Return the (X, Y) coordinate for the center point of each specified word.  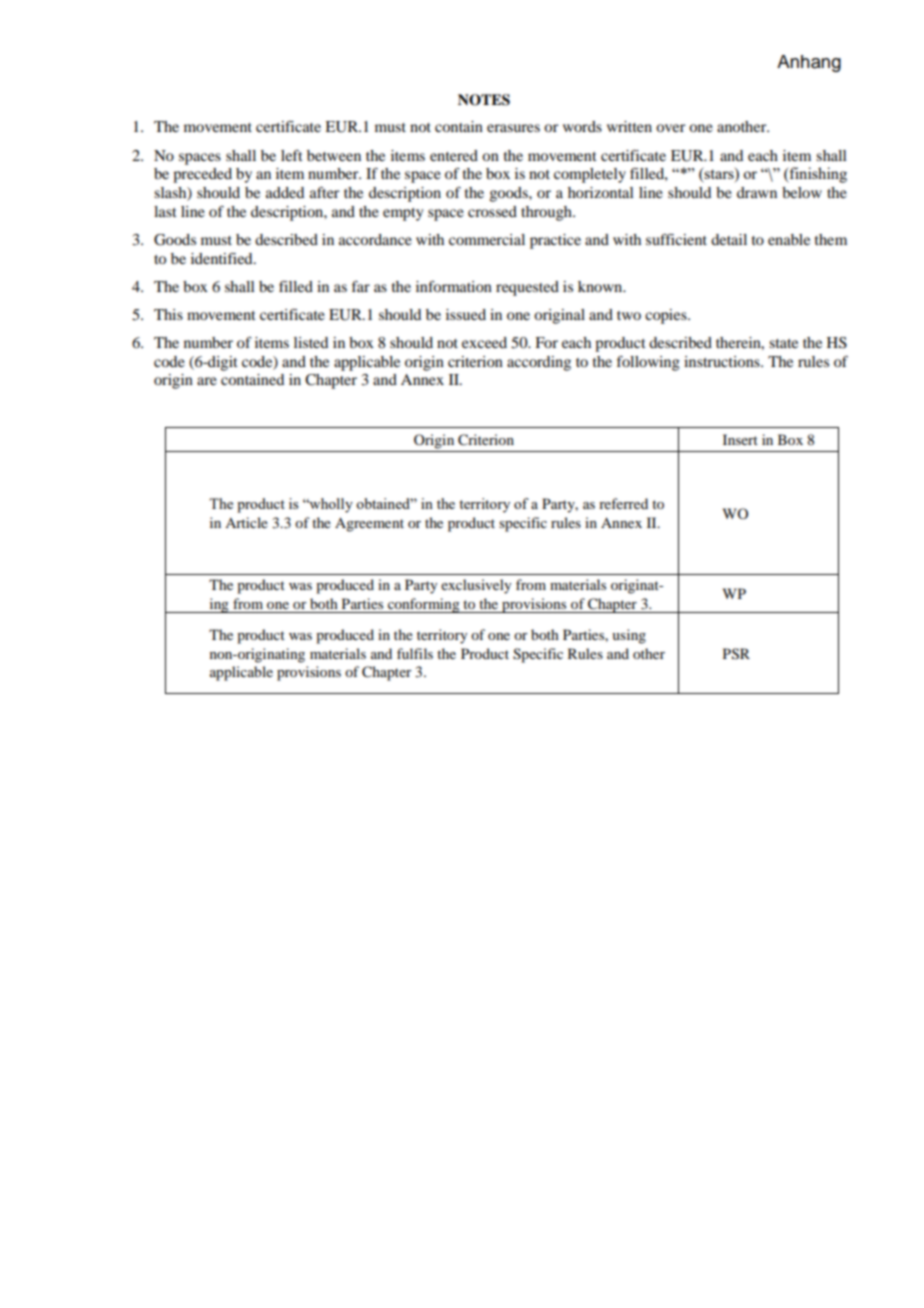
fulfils (415, 653)
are (207, 381)
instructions (723, 361)
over (670, 128)
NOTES (484, 100)
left (292, 155)
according (539, 363)
